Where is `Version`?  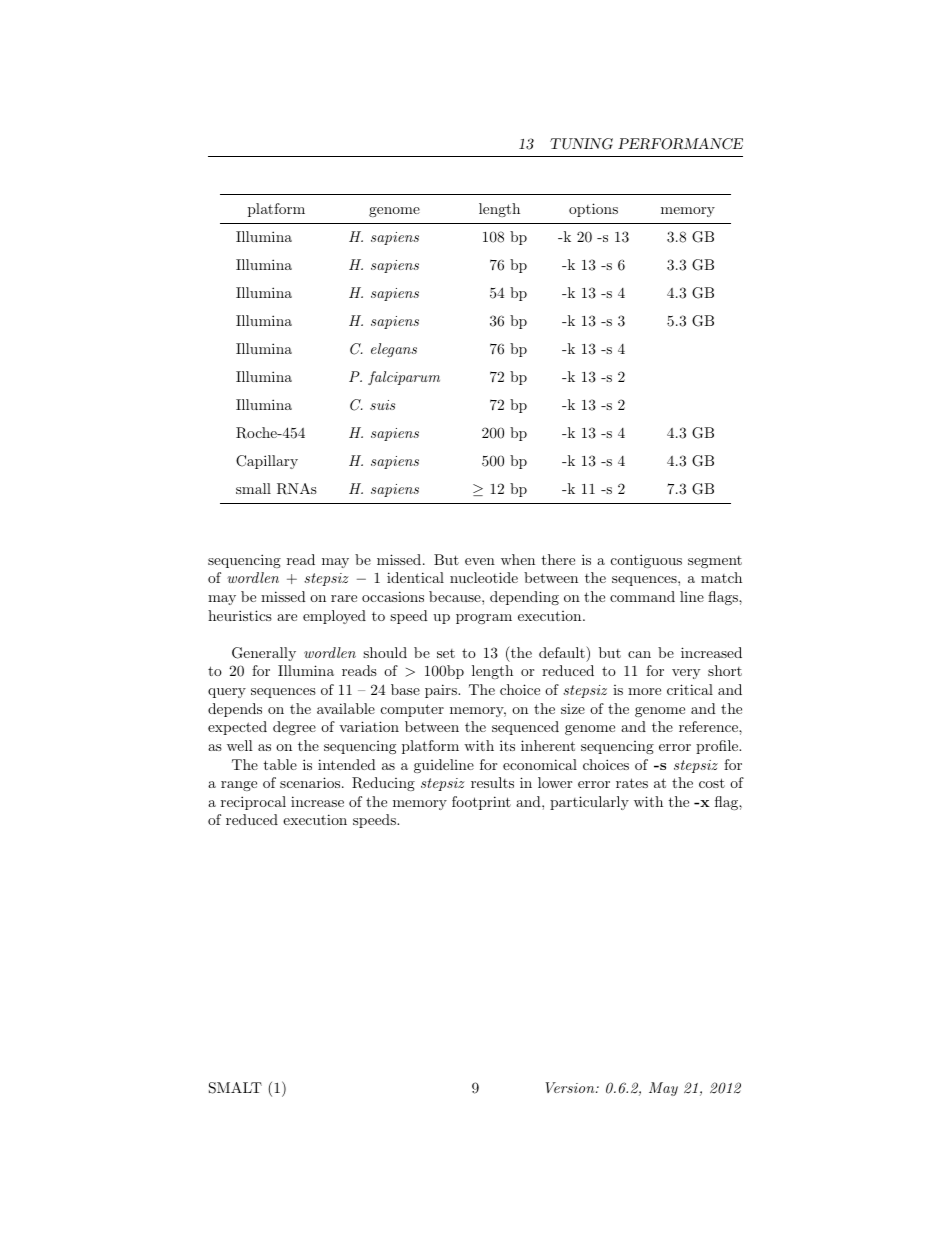 Version is located at coordinates (571, 1087).
